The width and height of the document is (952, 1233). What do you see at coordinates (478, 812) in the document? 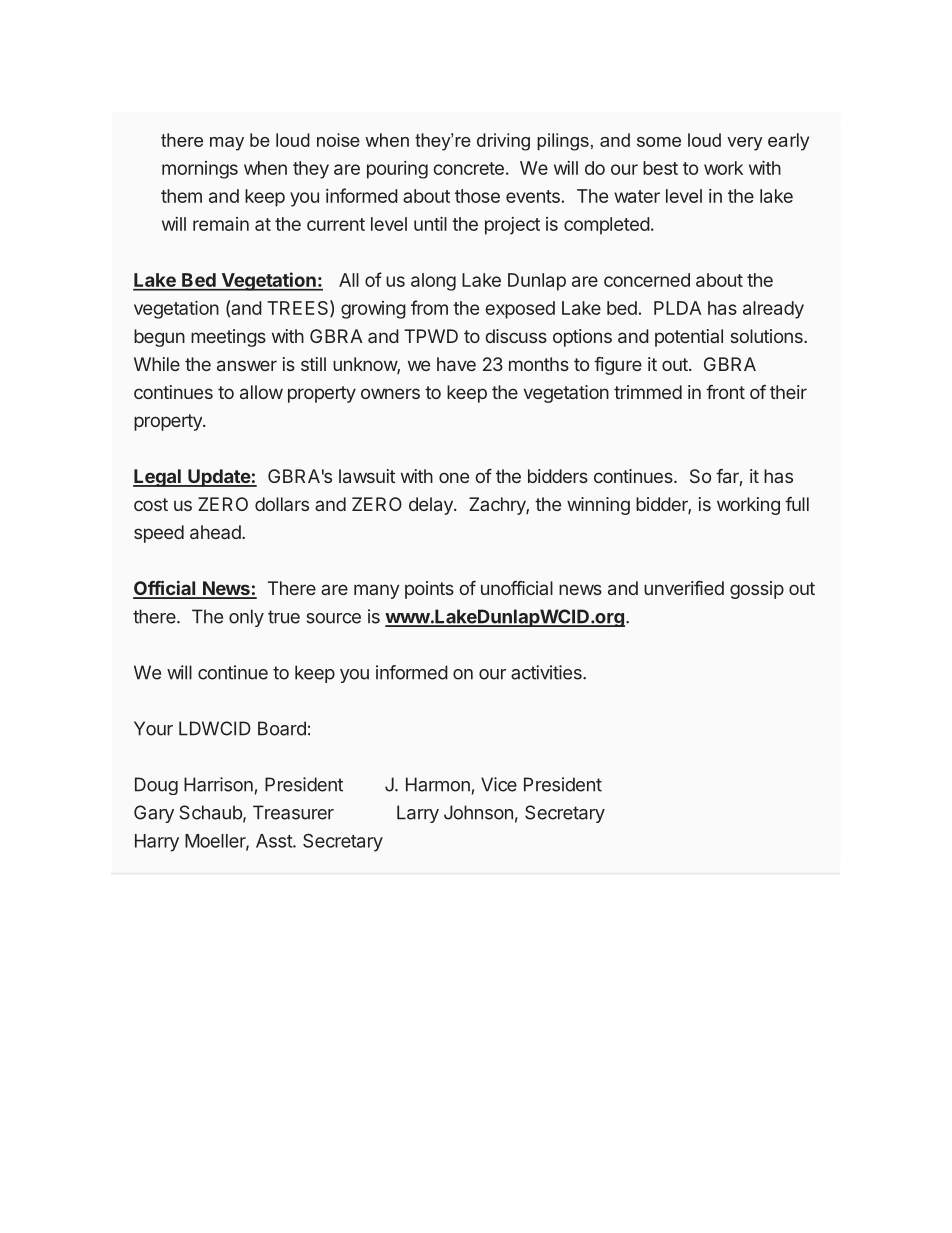
I see `Johnson` at bounding box center [478, 812].
